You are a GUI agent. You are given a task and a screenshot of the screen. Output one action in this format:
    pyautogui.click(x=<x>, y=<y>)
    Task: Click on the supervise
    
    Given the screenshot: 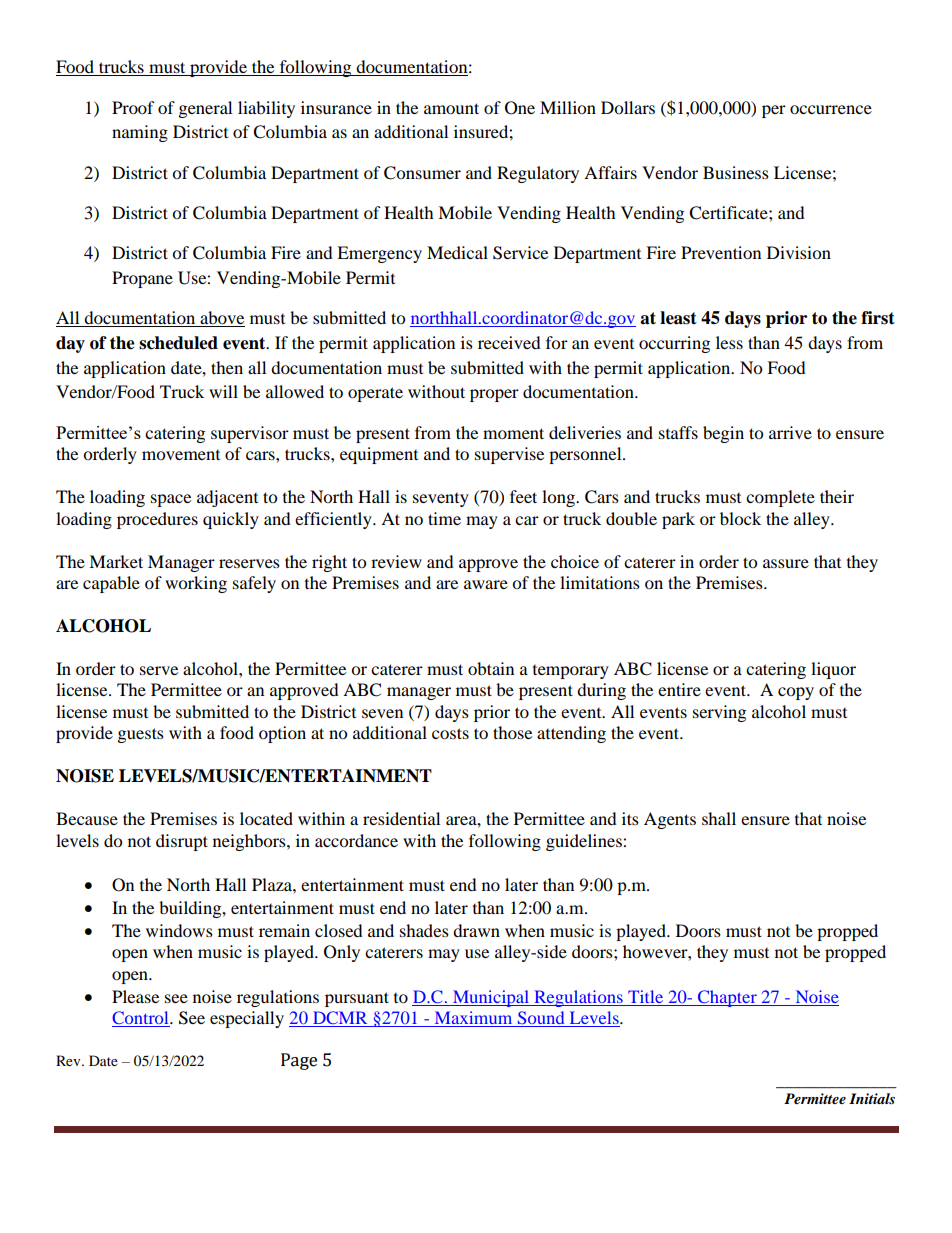 What is the action you would take?
    pyautogui.click(x=509, y=455)
